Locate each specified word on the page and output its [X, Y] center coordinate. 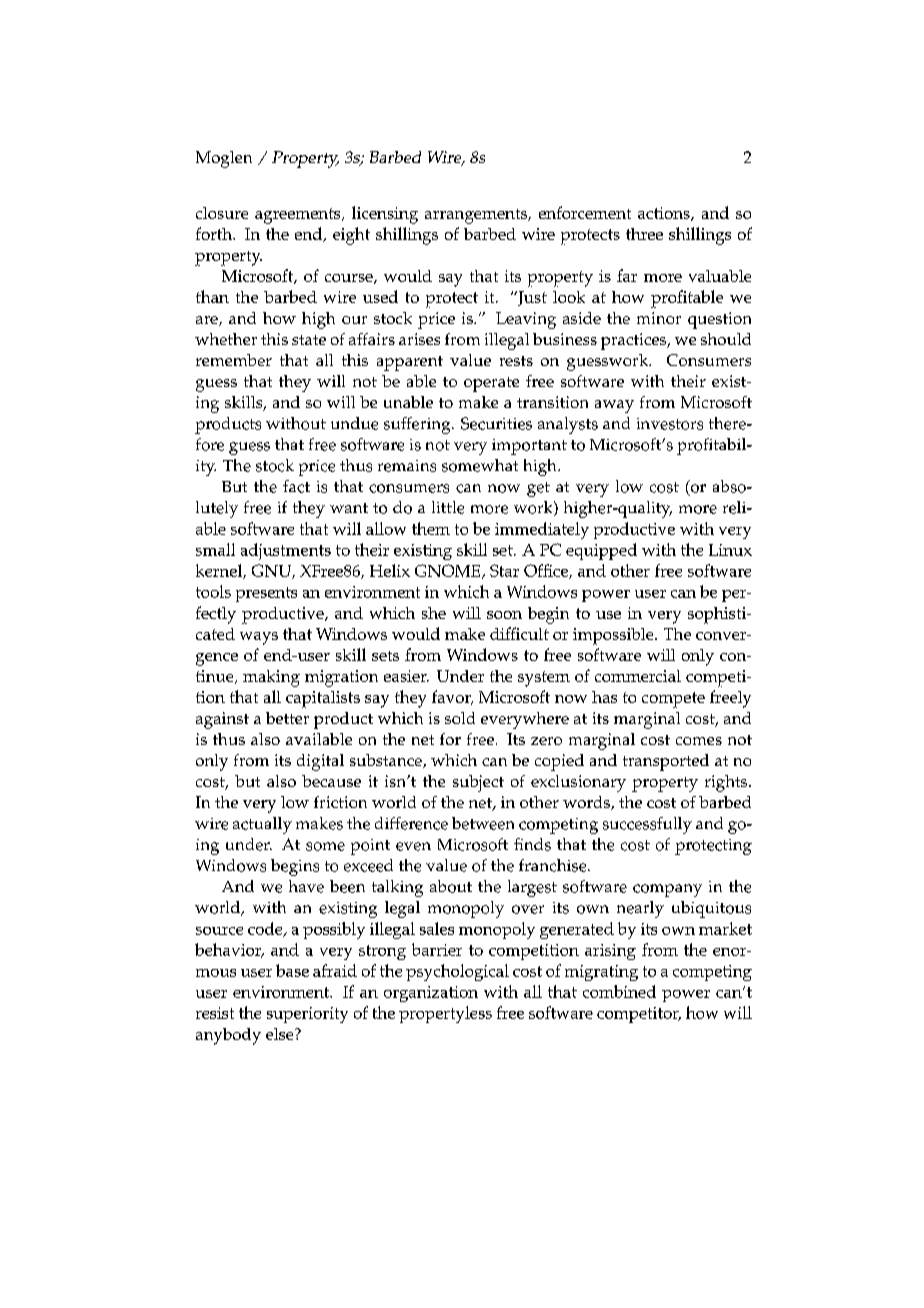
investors [670, 424]
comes [699, 741]
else [281, 1034]
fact [296, 486]
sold [460, 718]
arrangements [477, 216]
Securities [496, 423]
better [287, 718]
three [644, 234]
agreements [299, 216]
